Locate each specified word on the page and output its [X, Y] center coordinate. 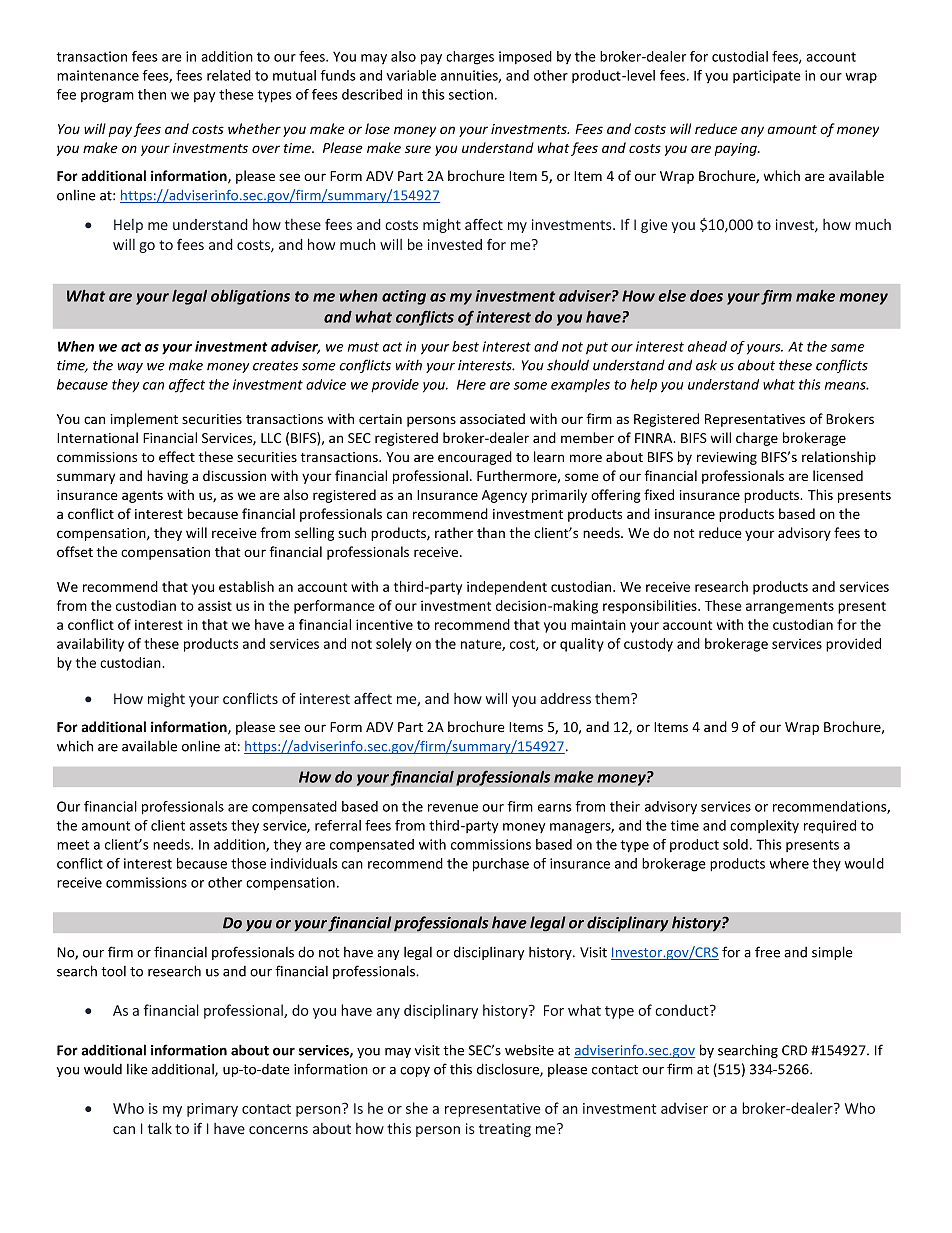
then [152, 94]
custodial [740, 56]
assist [215, 606]
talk [160, 1128]
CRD [794, 1050]
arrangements [790, 608]
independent [507, 588]
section [471, 94]
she [417, 1108]
